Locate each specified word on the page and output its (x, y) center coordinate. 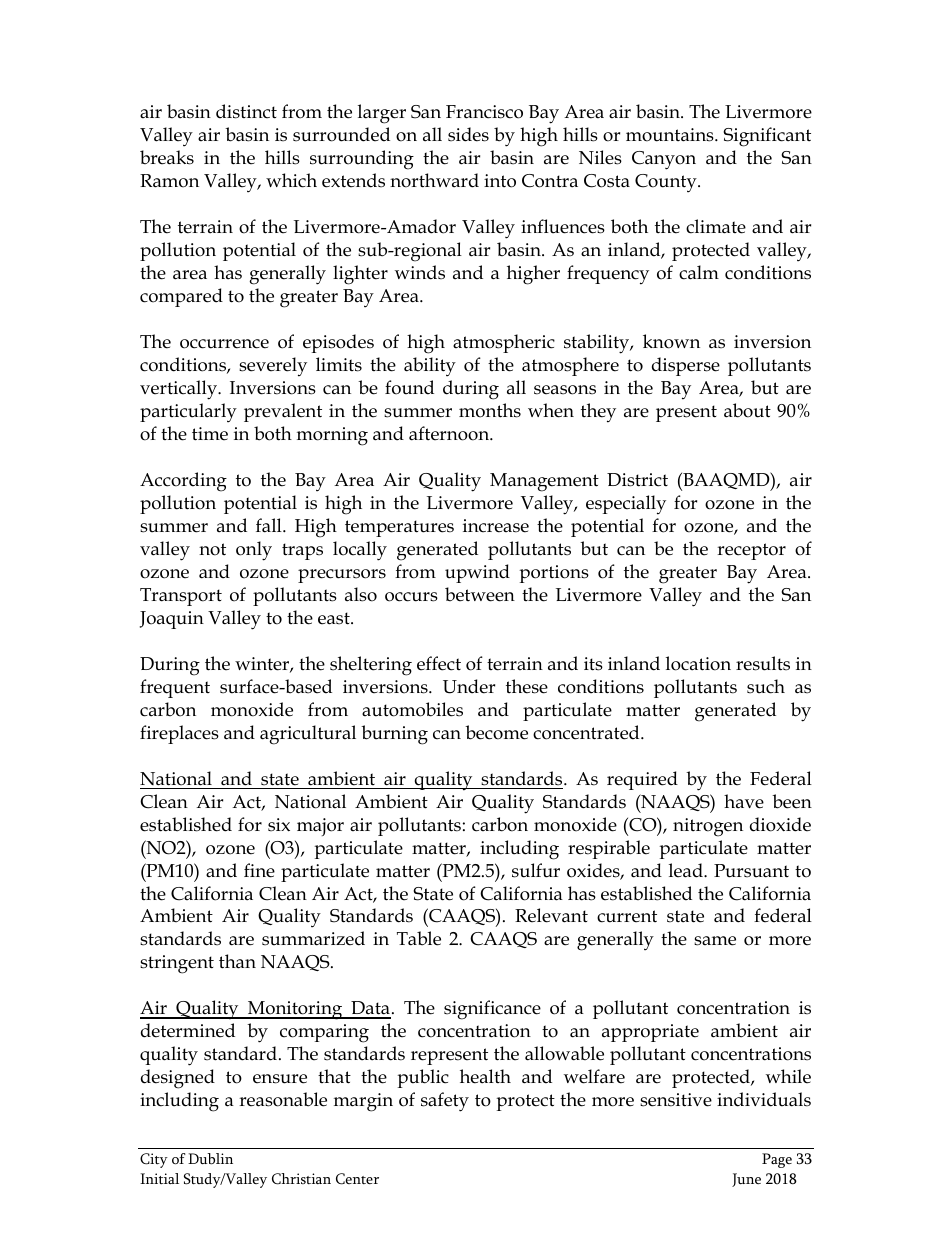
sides (468, 134)
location (698, 663)
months (490, 410)
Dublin (210, 1159)
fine (259, 870)
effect (439, 663)
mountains (671, 135)
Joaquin (172, 620)
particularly (188, 413)
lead (687, 870)
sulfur (536, 870)
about (747, 410)
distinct (246, 111)
